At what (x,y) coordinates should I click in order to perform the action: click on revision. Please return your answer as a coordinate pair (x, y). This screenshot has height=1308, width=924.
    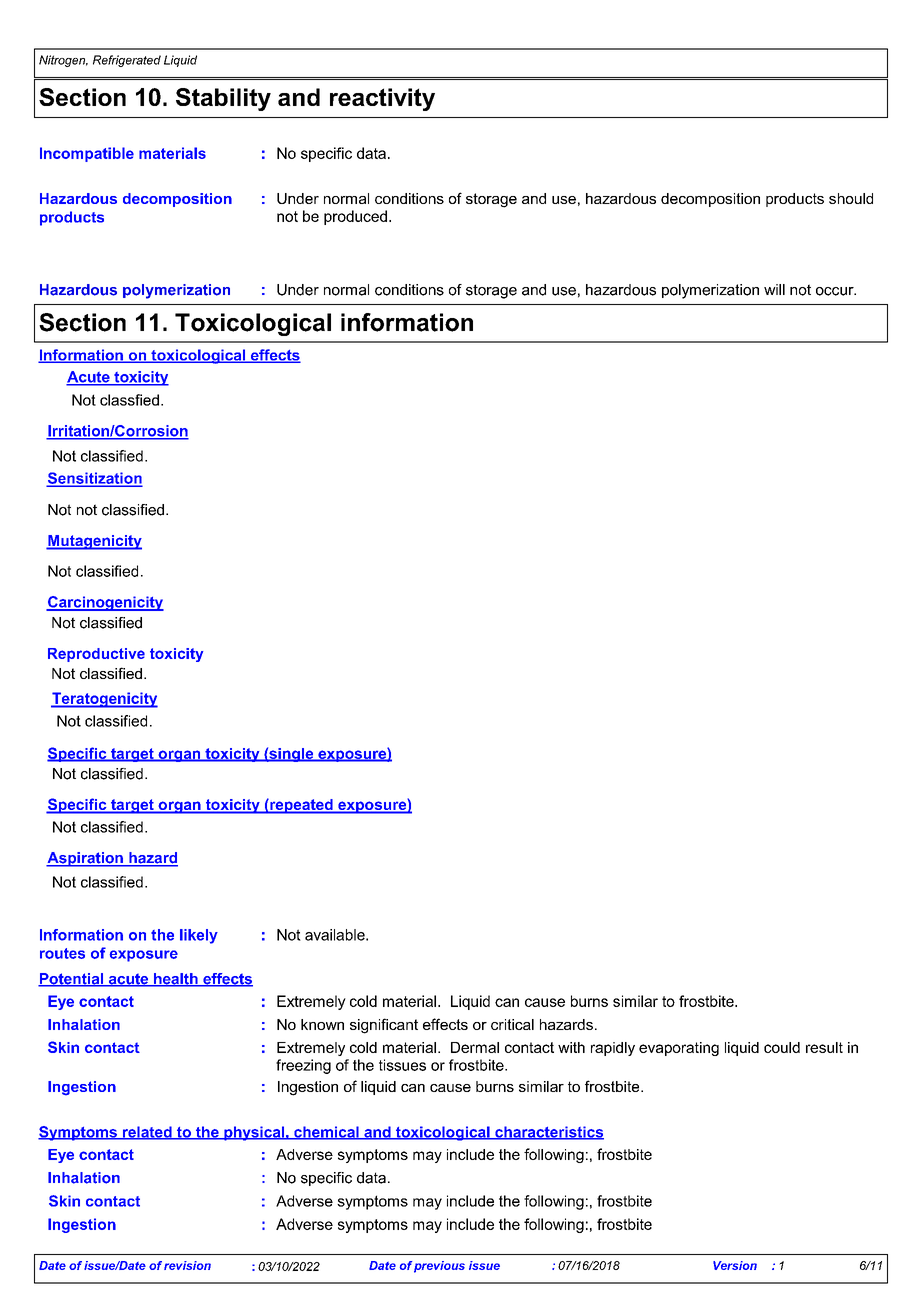
    Looking at the image, I should click on (187, 1265).
